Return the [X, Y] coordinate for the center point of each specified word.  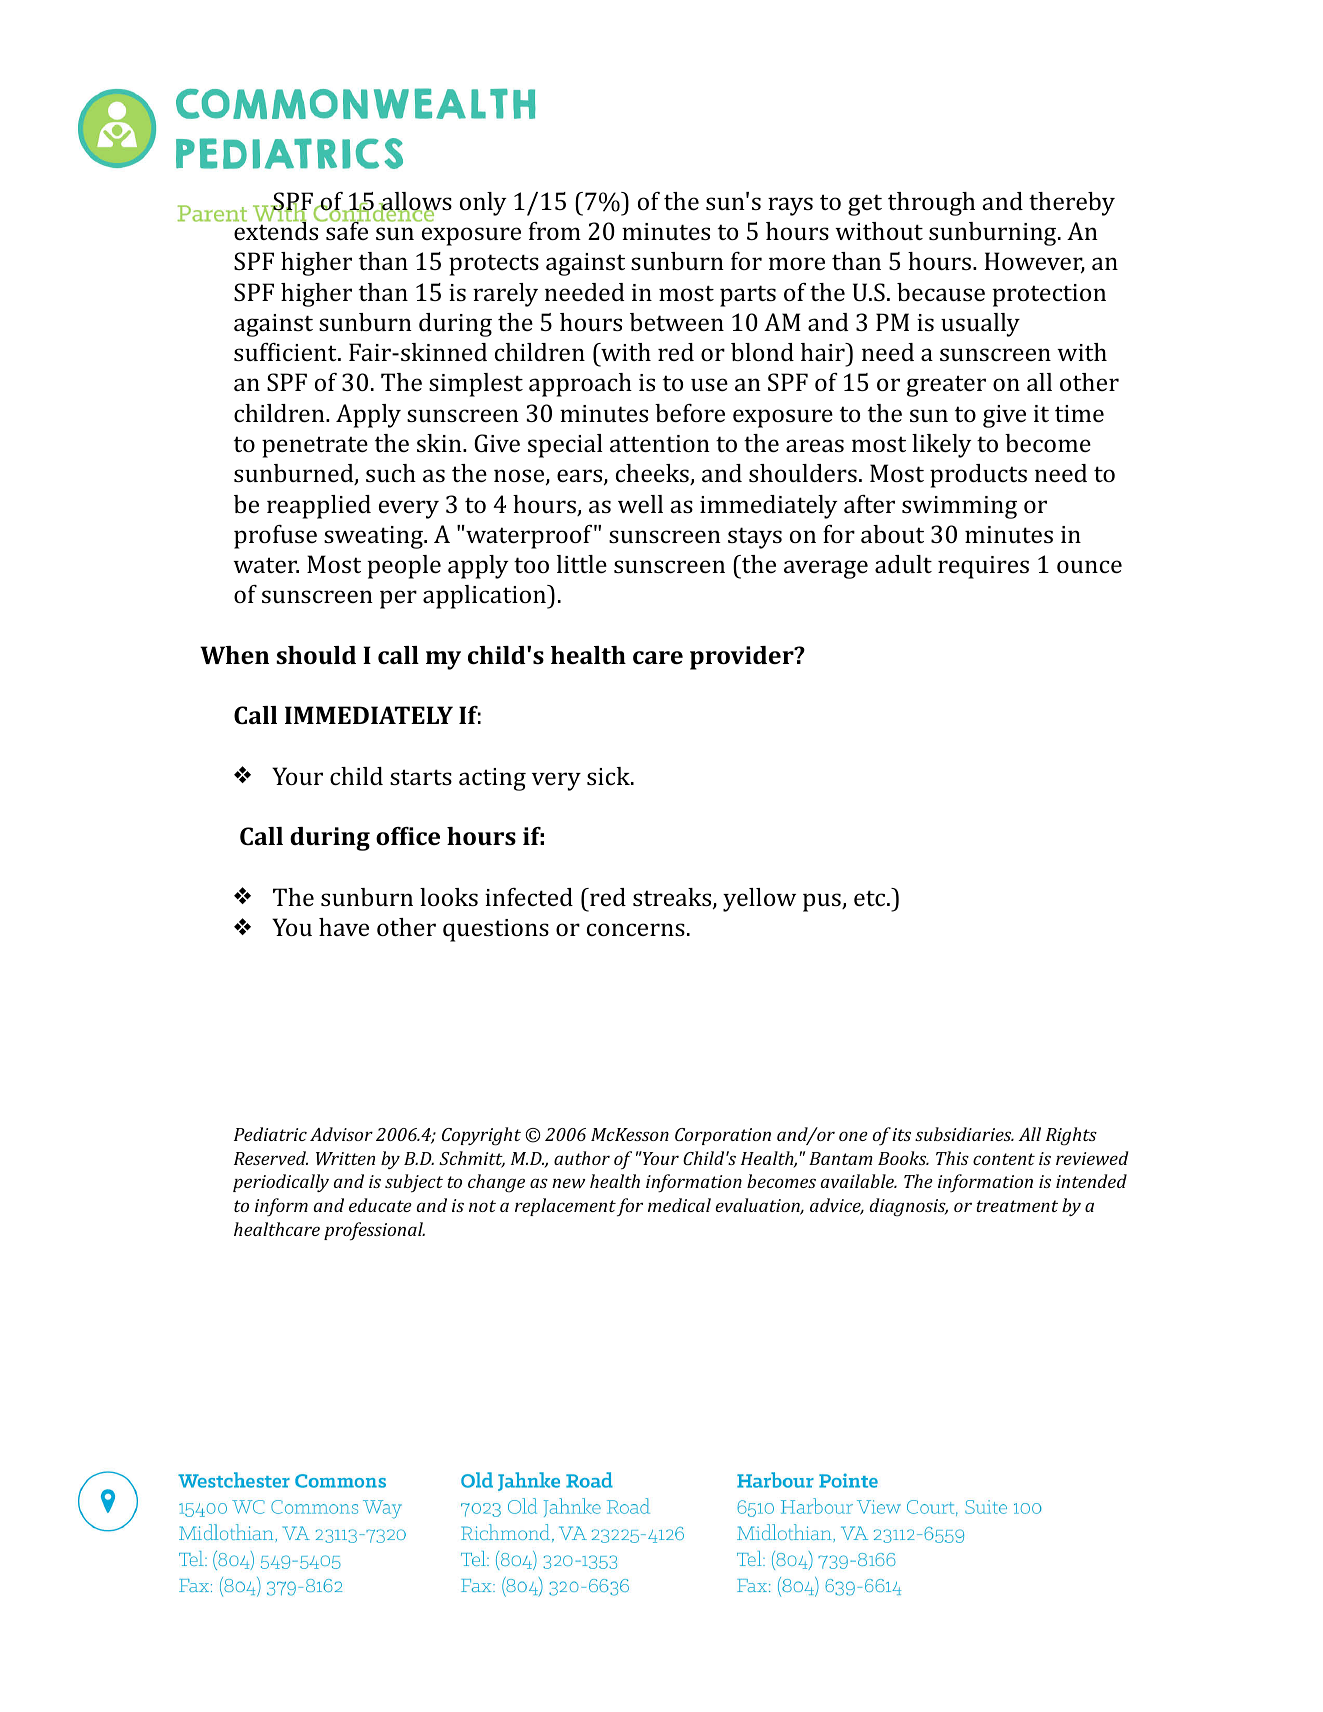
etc [871, 898]
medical [679, 1205]
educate [380, 1205]
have [344, 927]
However [1035, 263]
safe [347, 230]
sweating [374, 537]
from [555, 231]
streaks [673, 898]
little [582, 564]
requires [983, 567]
